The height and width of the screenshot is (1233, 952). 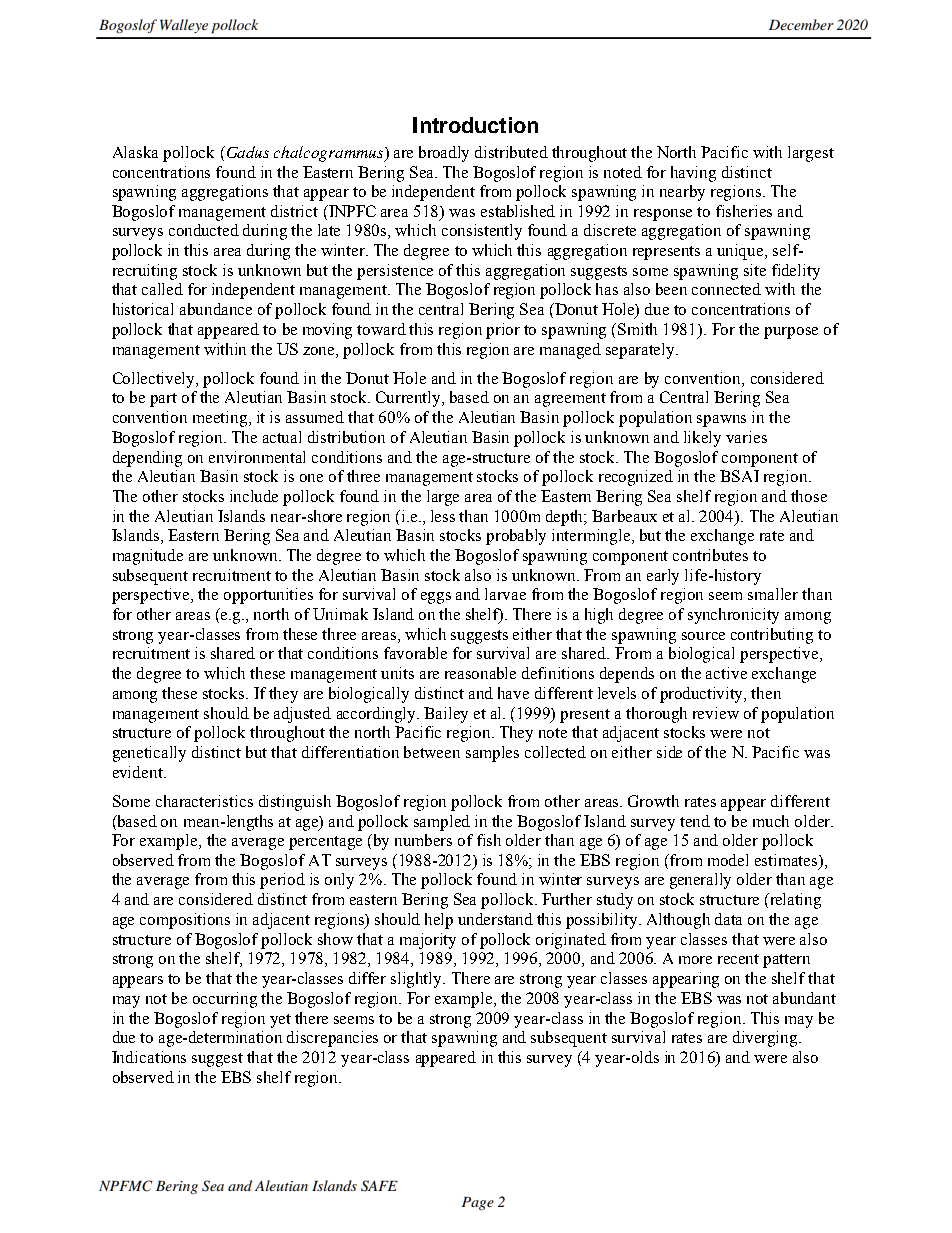 I want to click on broadly, so click(x=444, y=154).
